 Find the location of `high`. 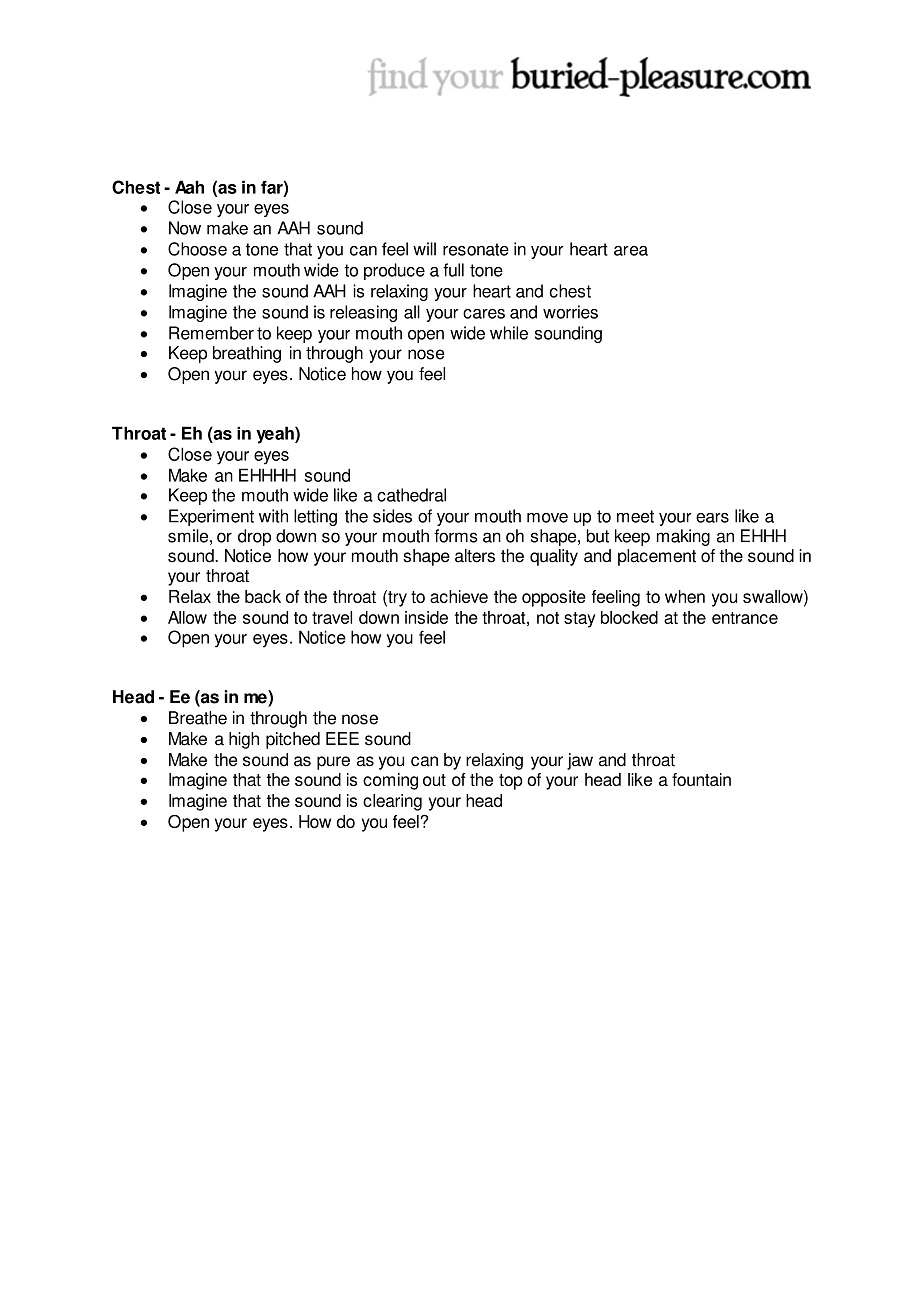

high is located at coordinates (244, 740).
